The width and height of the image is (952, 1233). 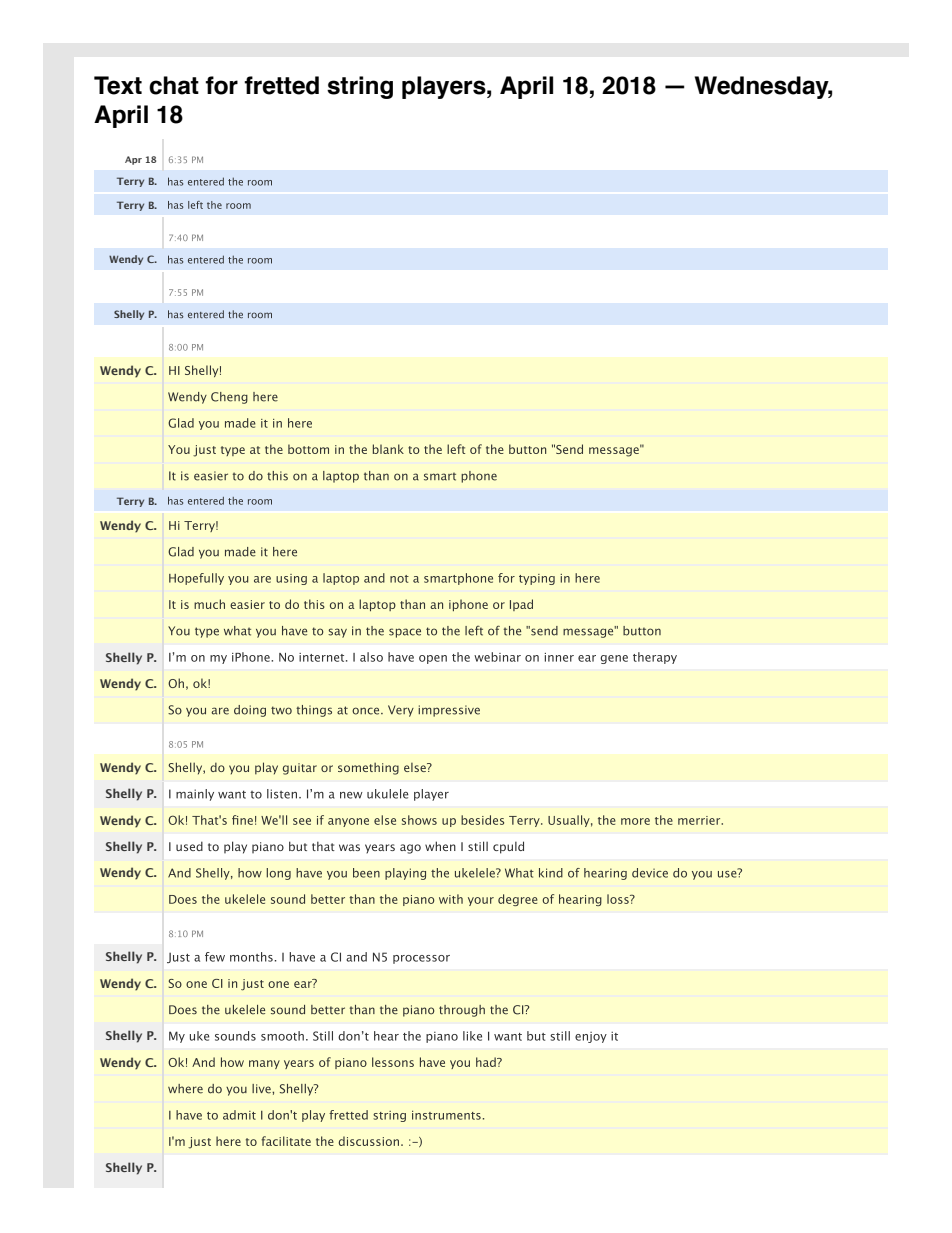 I want to click on more, so click(x=635, y=821).
